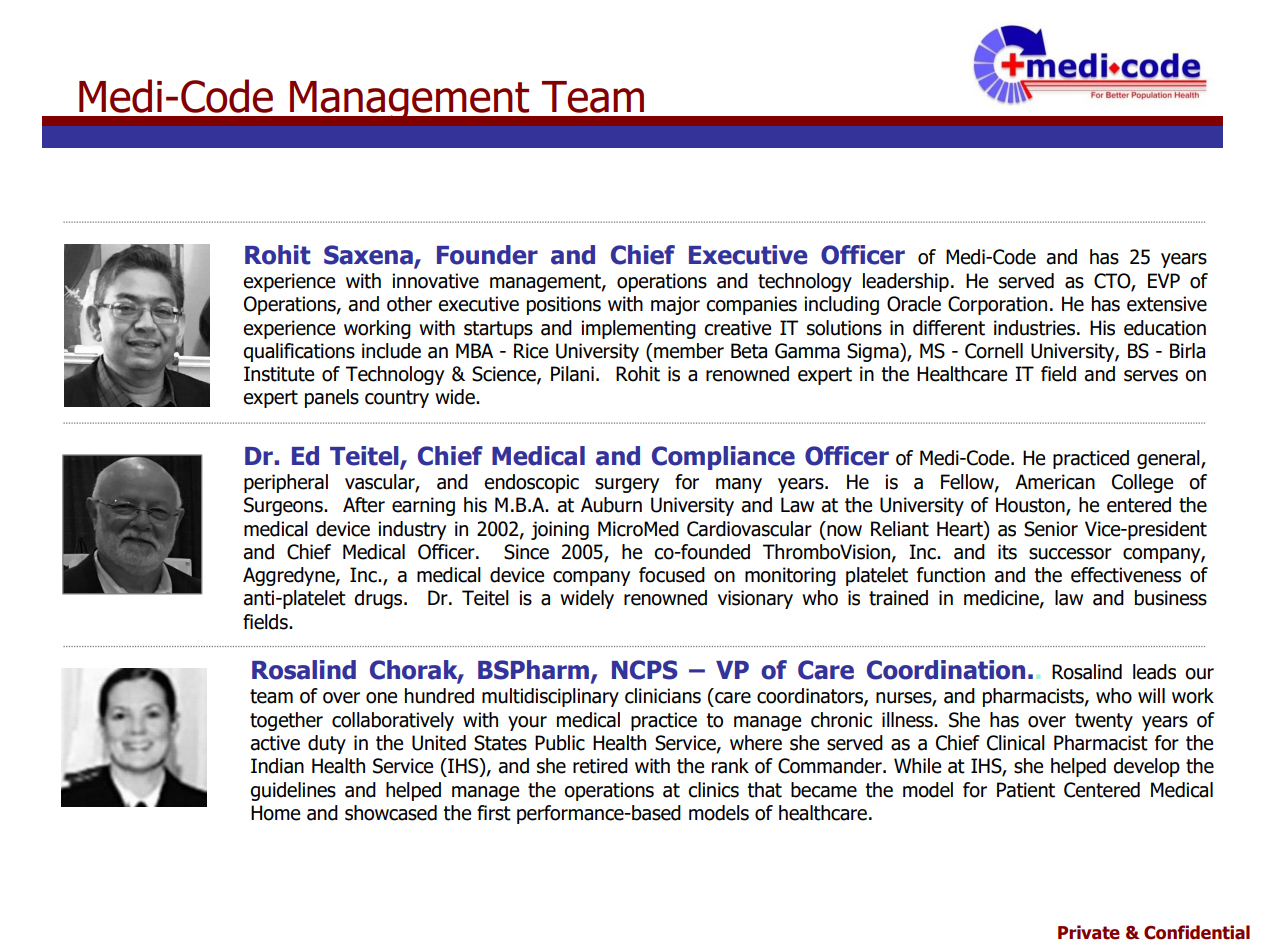 The height and width of the screenshot is (952, 1270). What do you see at coordinates (739, 485) in the screenshot?
I see `many` at bounding box center [739, 485].
